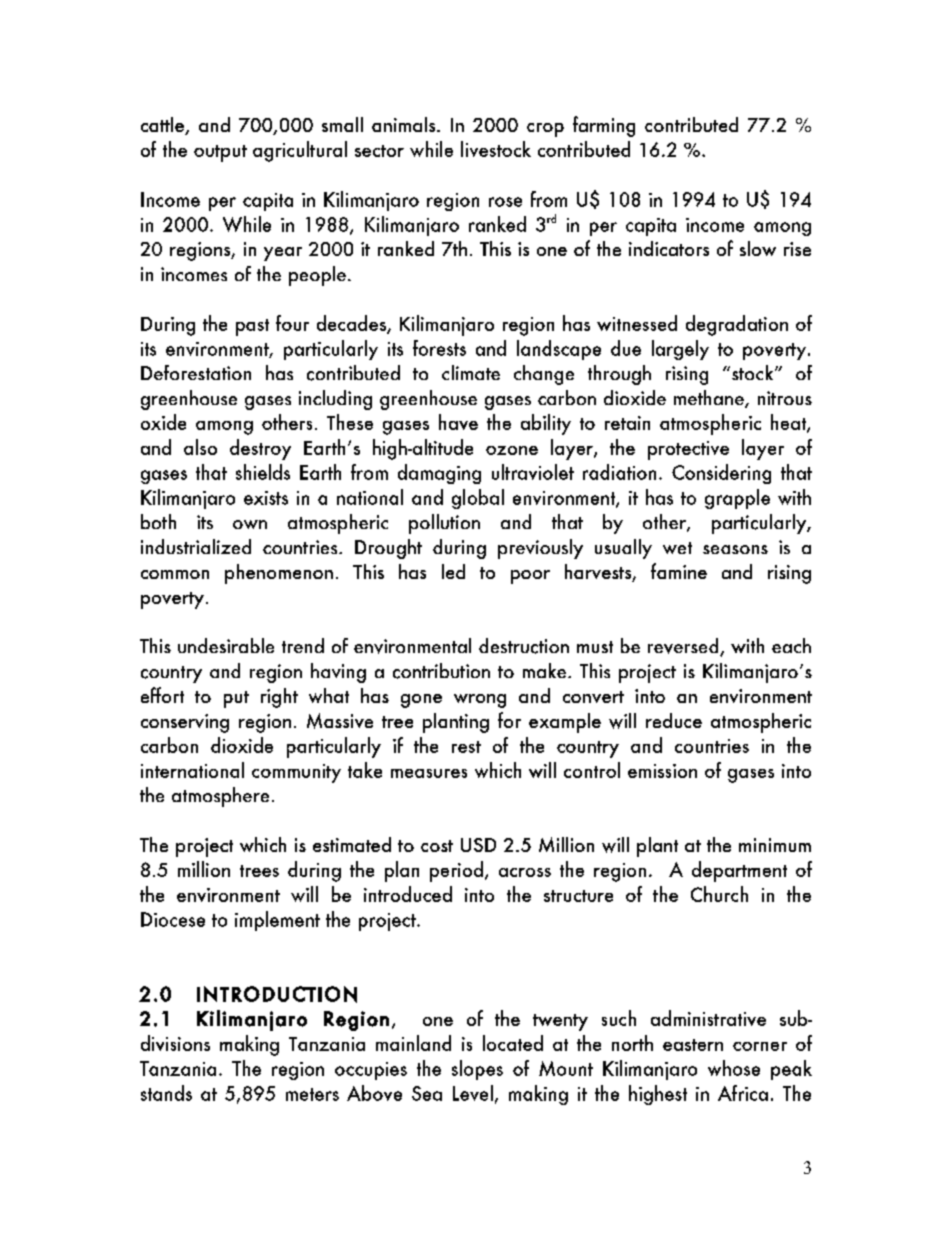 The height and width of the screenshot is (1233, 952). What do you see at coordinates (604, 126) in the screenshot?
I see `farming` at bounding box center [604, 126].
